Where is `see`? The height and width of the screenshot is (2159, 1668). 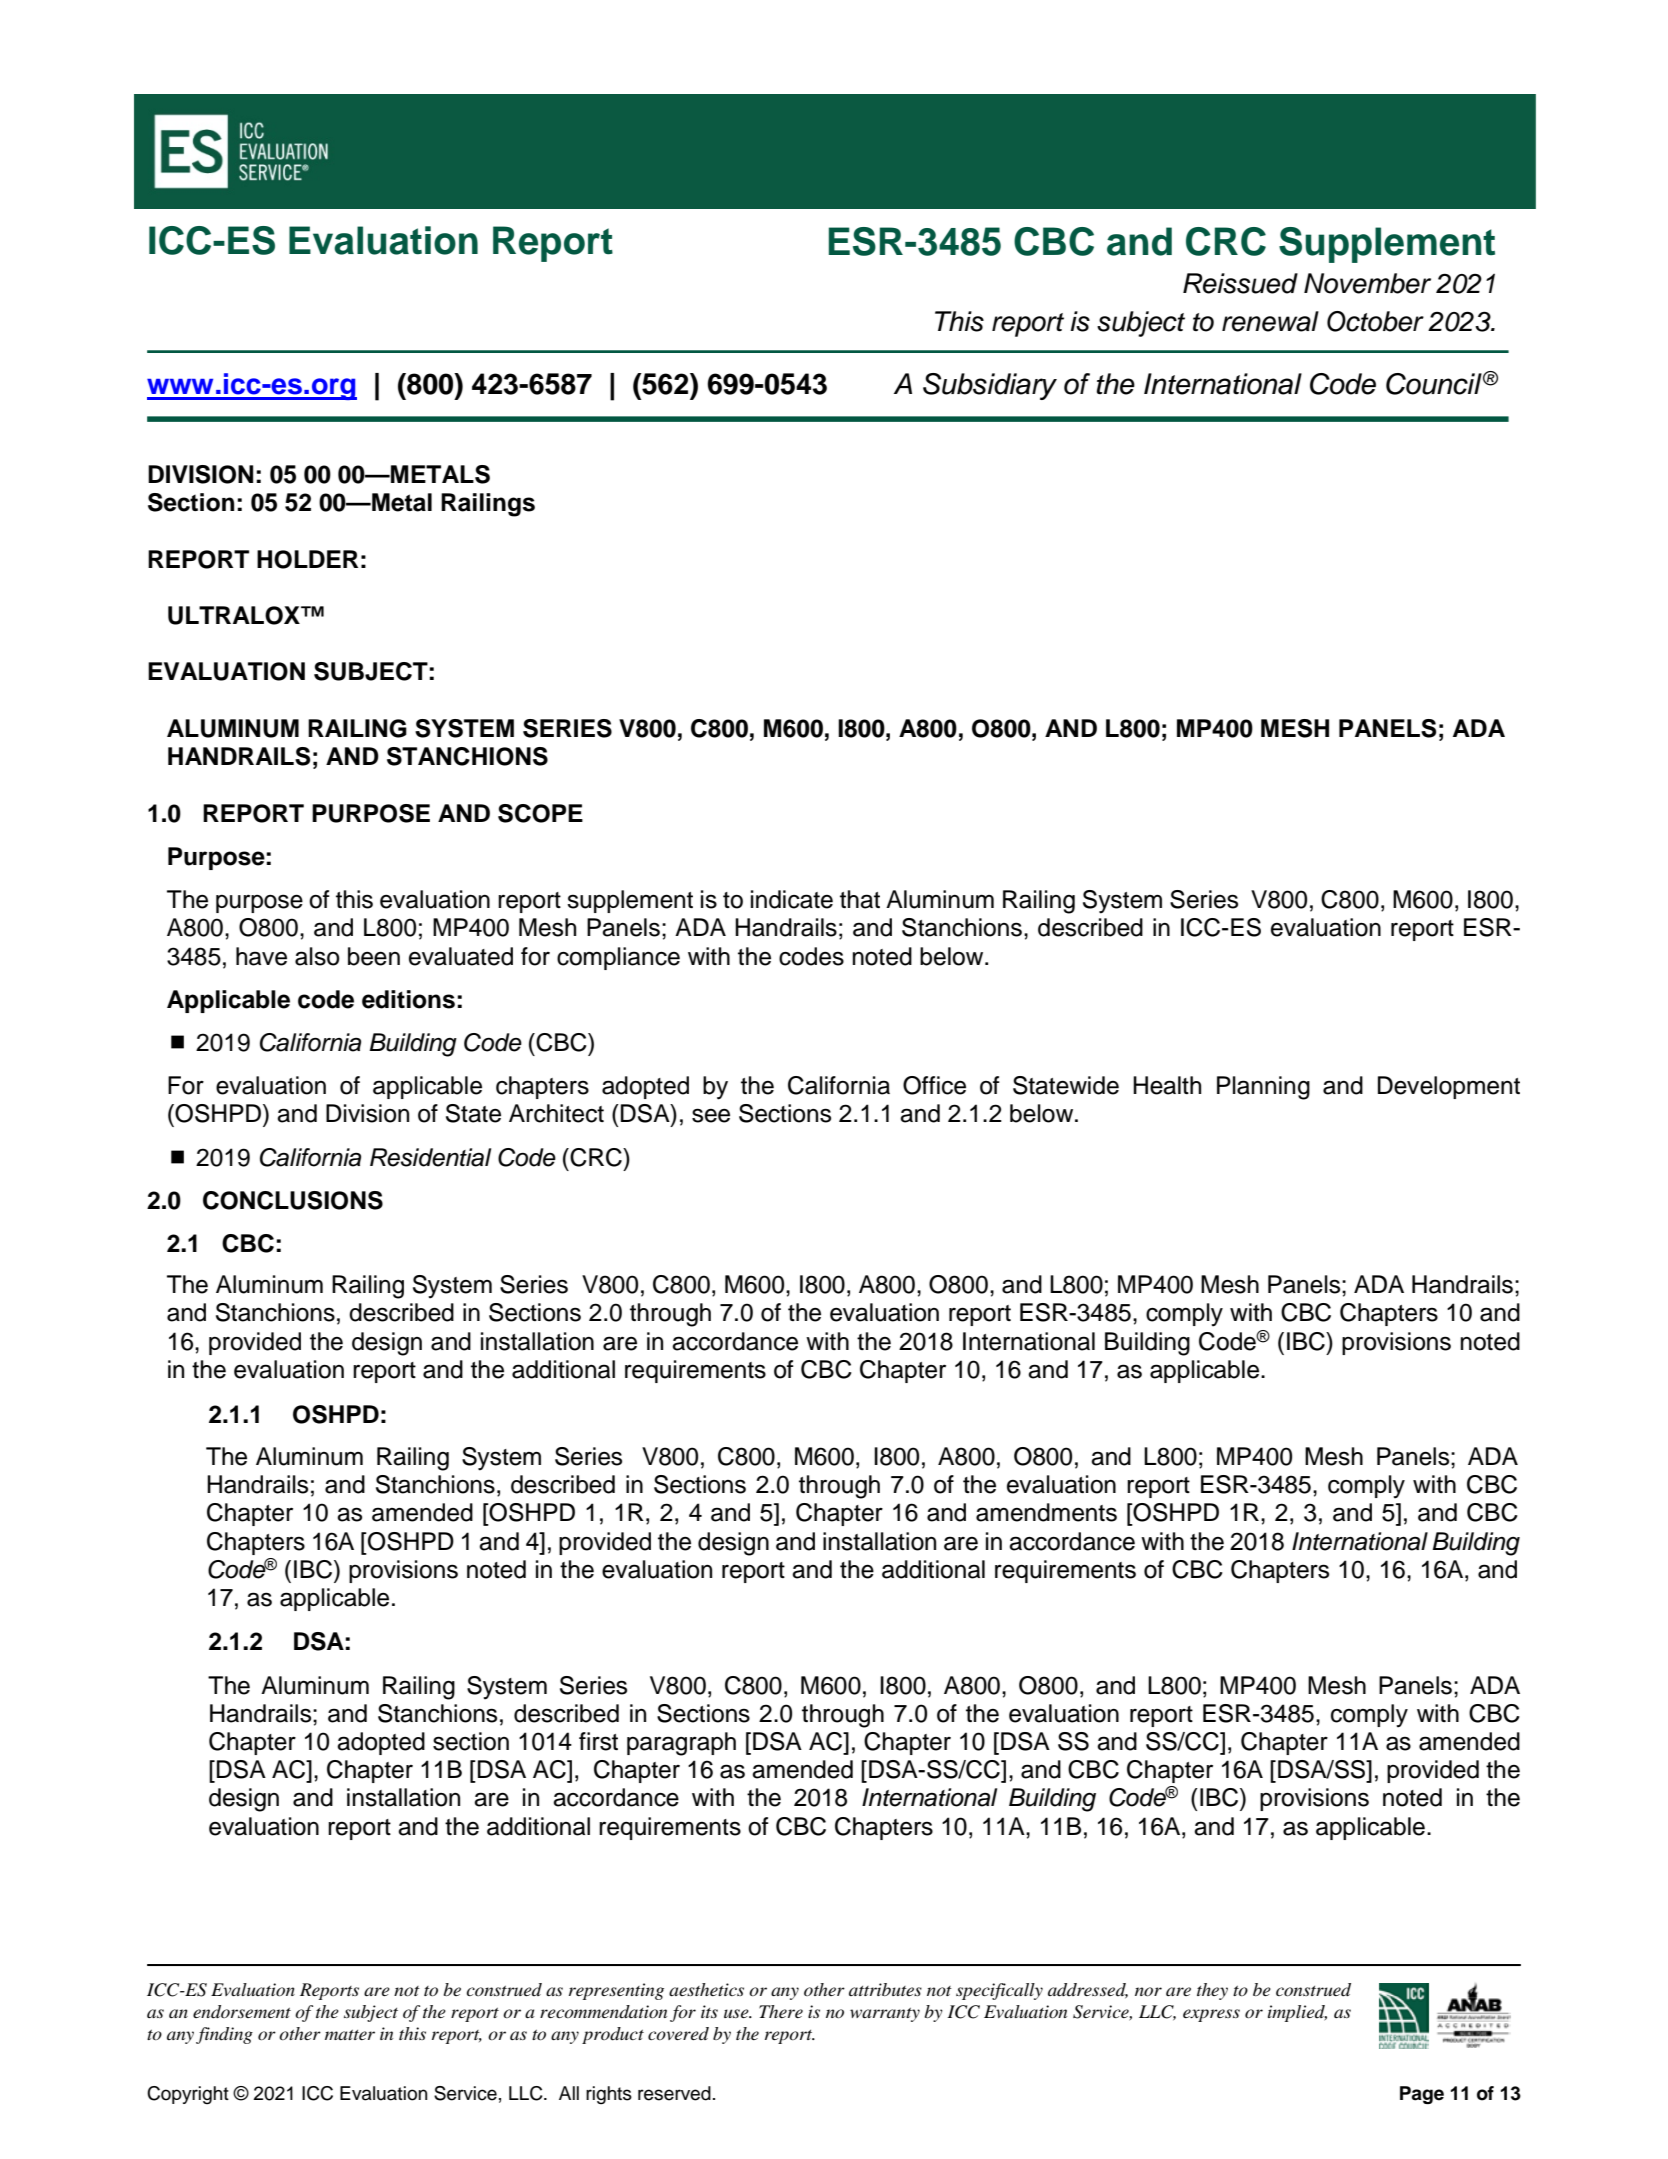
see is located at coordinates (711, 1115).
